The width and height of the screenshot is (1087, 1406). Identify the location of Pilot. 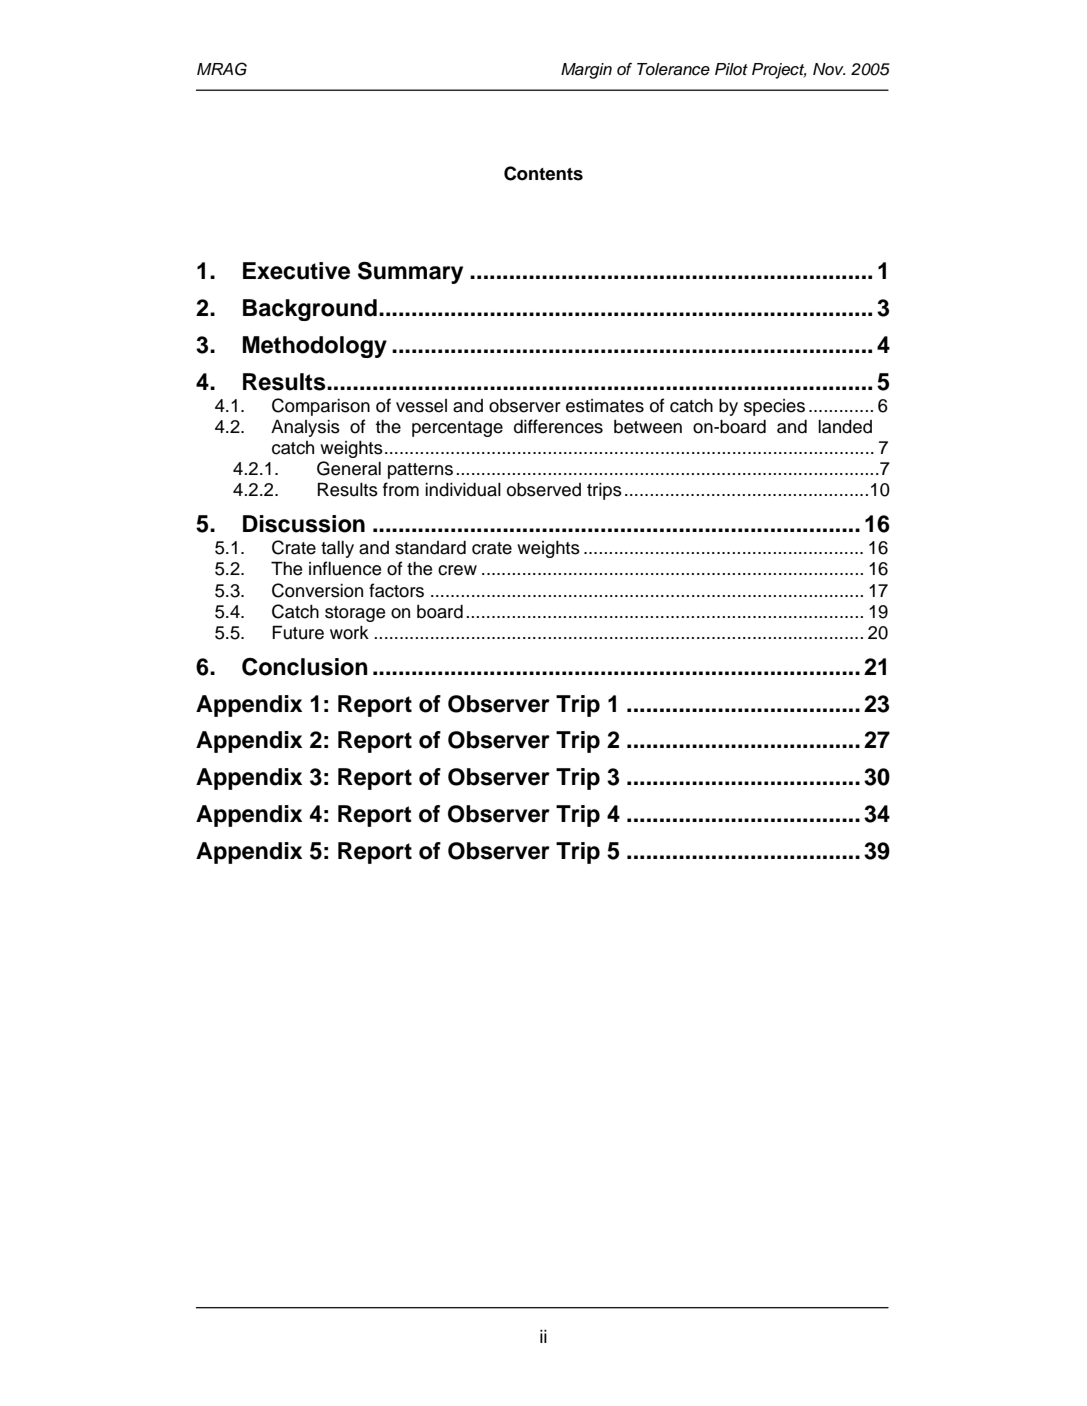
(731, 69).
